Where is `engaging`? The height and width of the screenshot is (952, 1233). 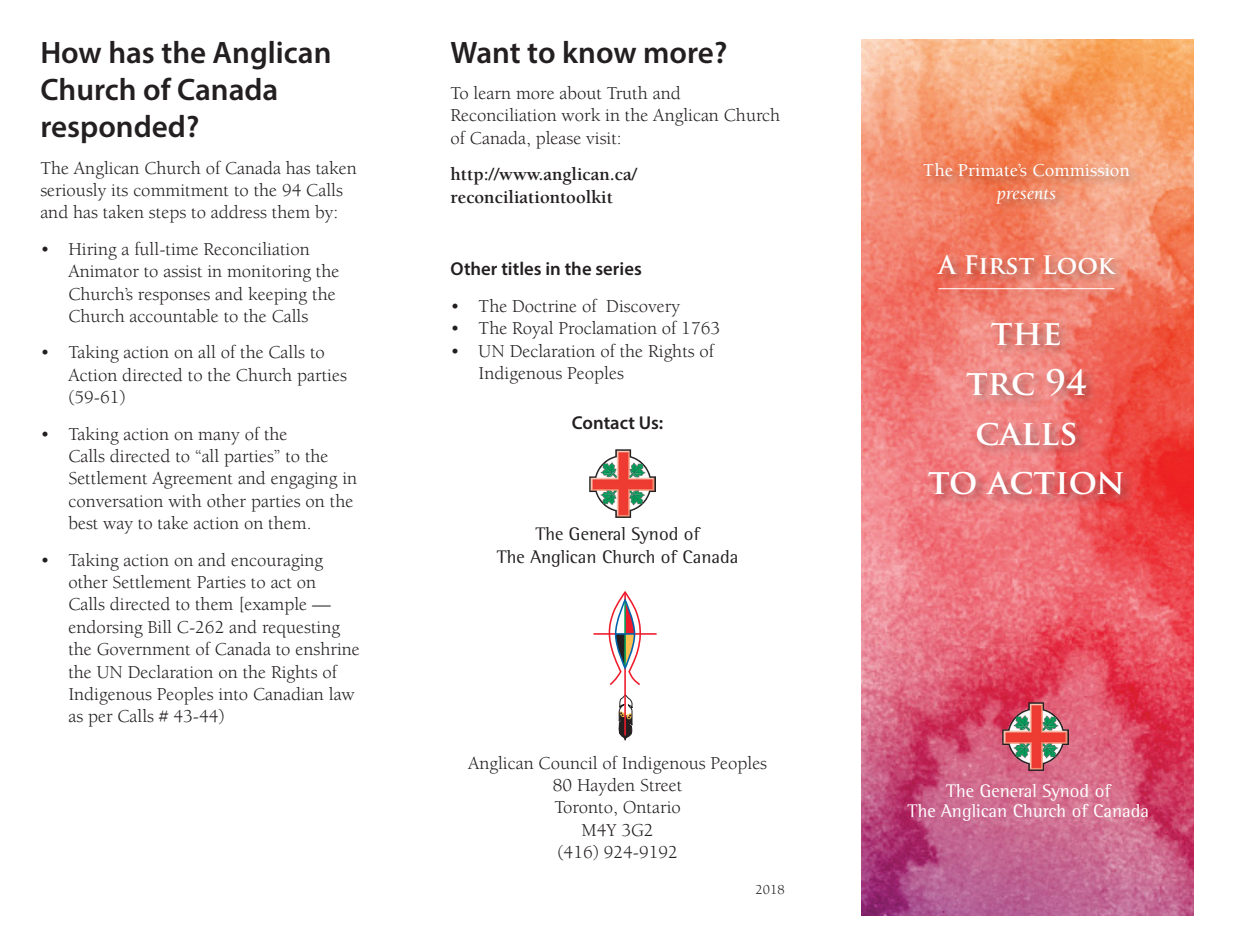 engaging is located at coordinates (304, 480).
